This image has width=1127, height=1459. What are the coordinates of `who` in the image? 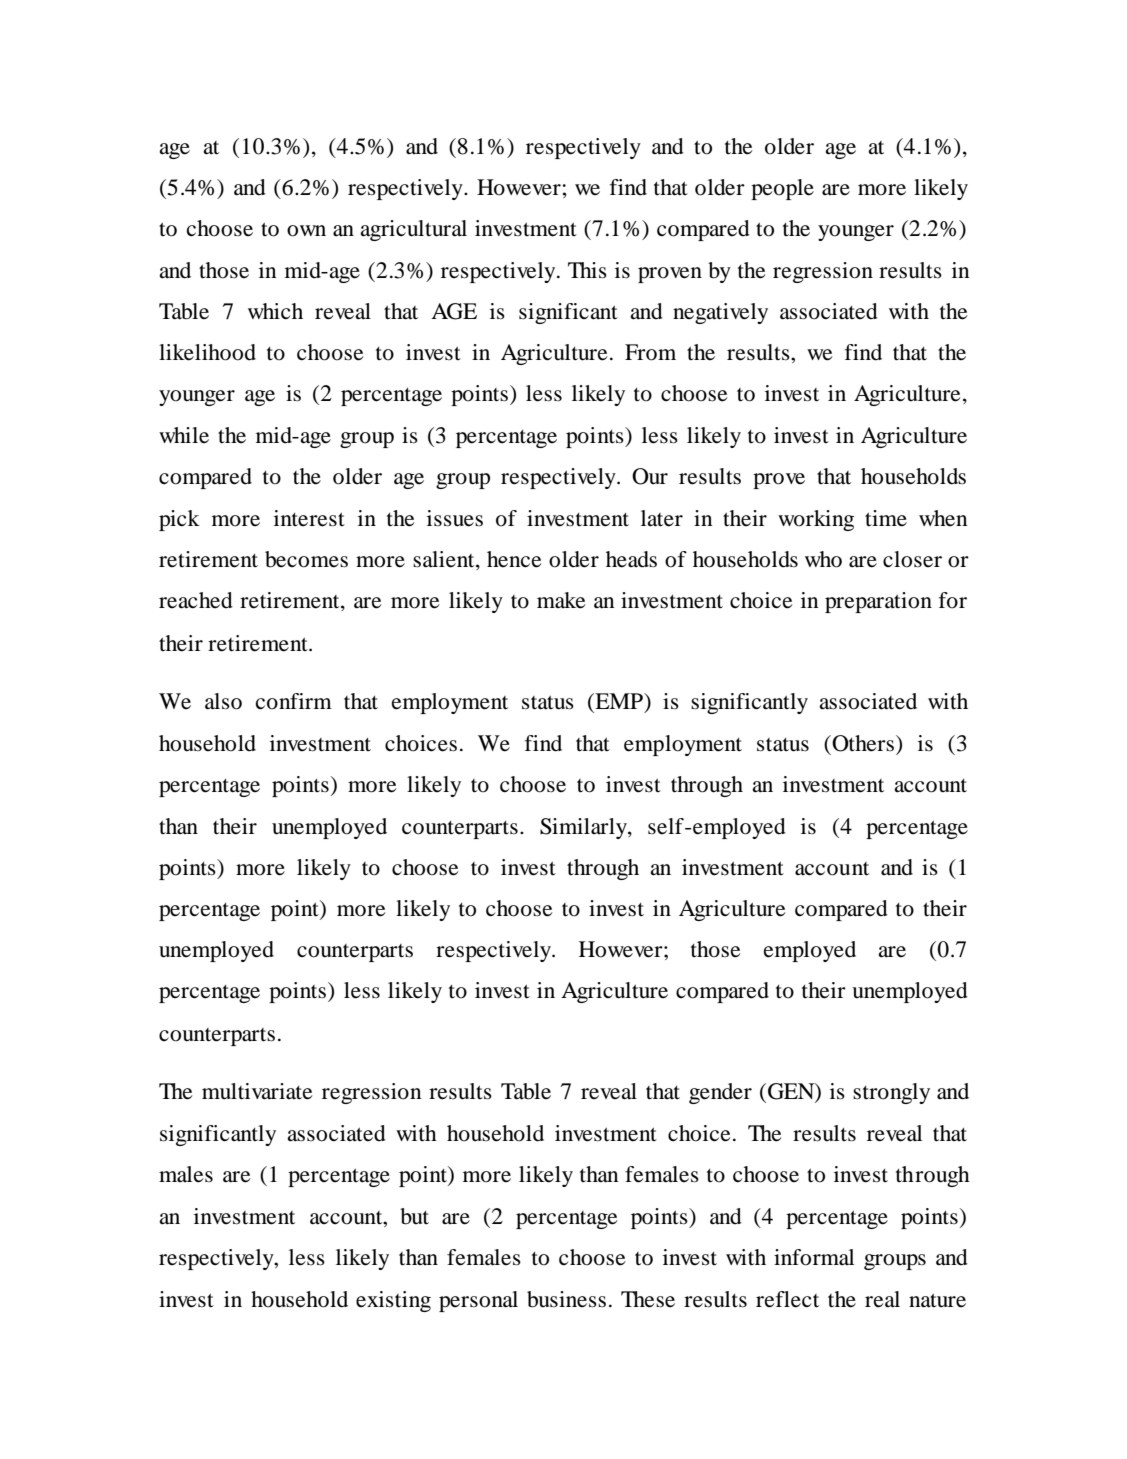 It's located at (823, 559).
